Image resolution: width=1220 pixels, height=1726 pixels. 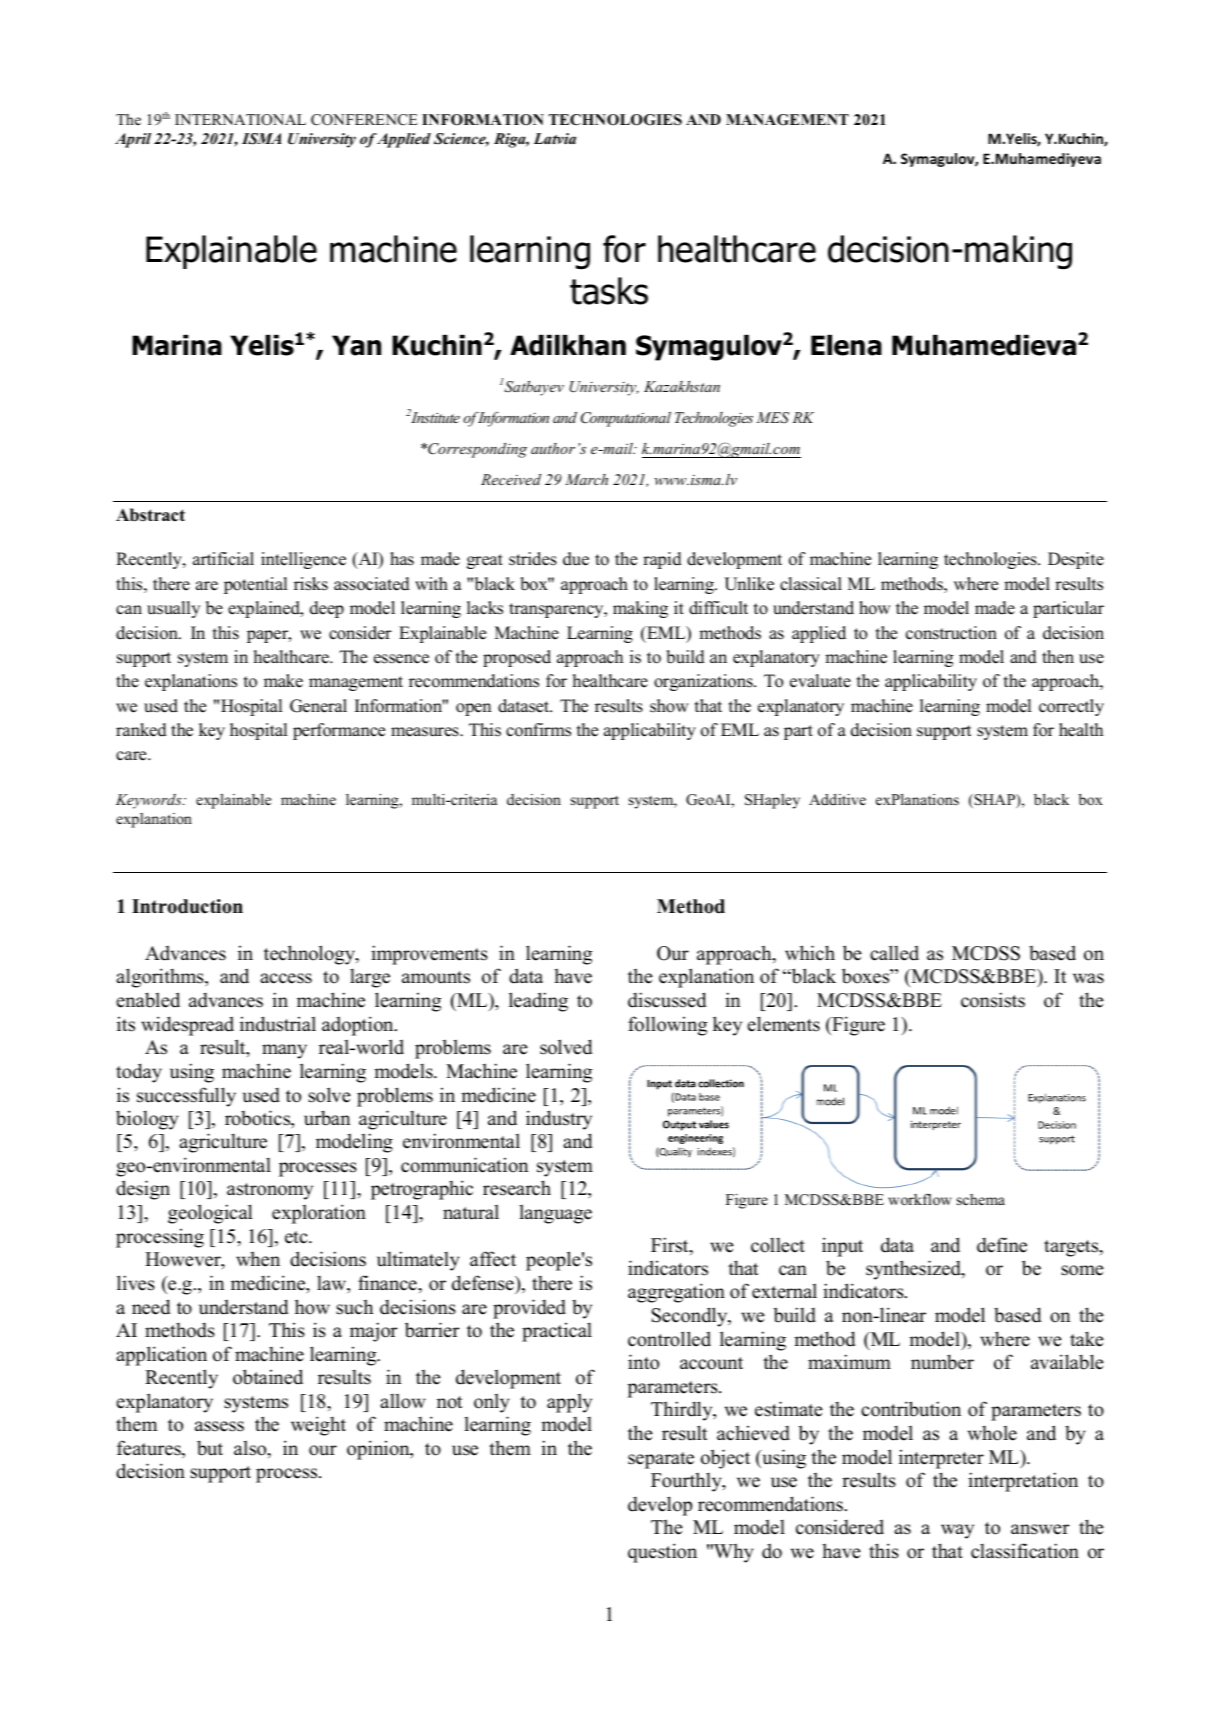 What do you see at coordinates (951, 633) in the screenshot?
I see `construction` at bounding box center [951, 633].
